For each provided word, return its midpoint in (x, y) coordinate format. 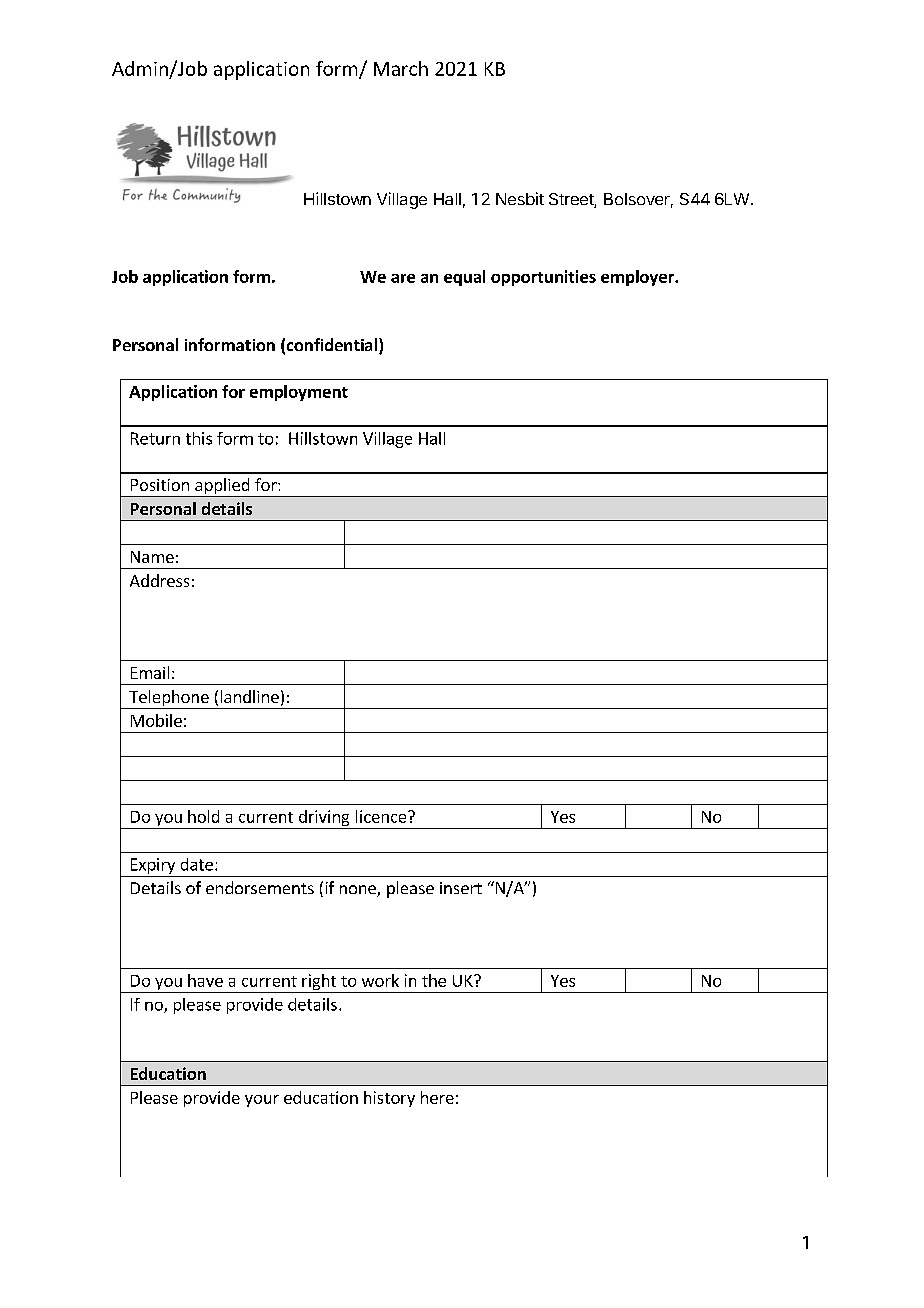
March (401, 68)
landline (250, 696)
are (403, 278)
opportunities (543, 278)
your (262, 1101)
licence (382, 816)
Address (159, 580)
